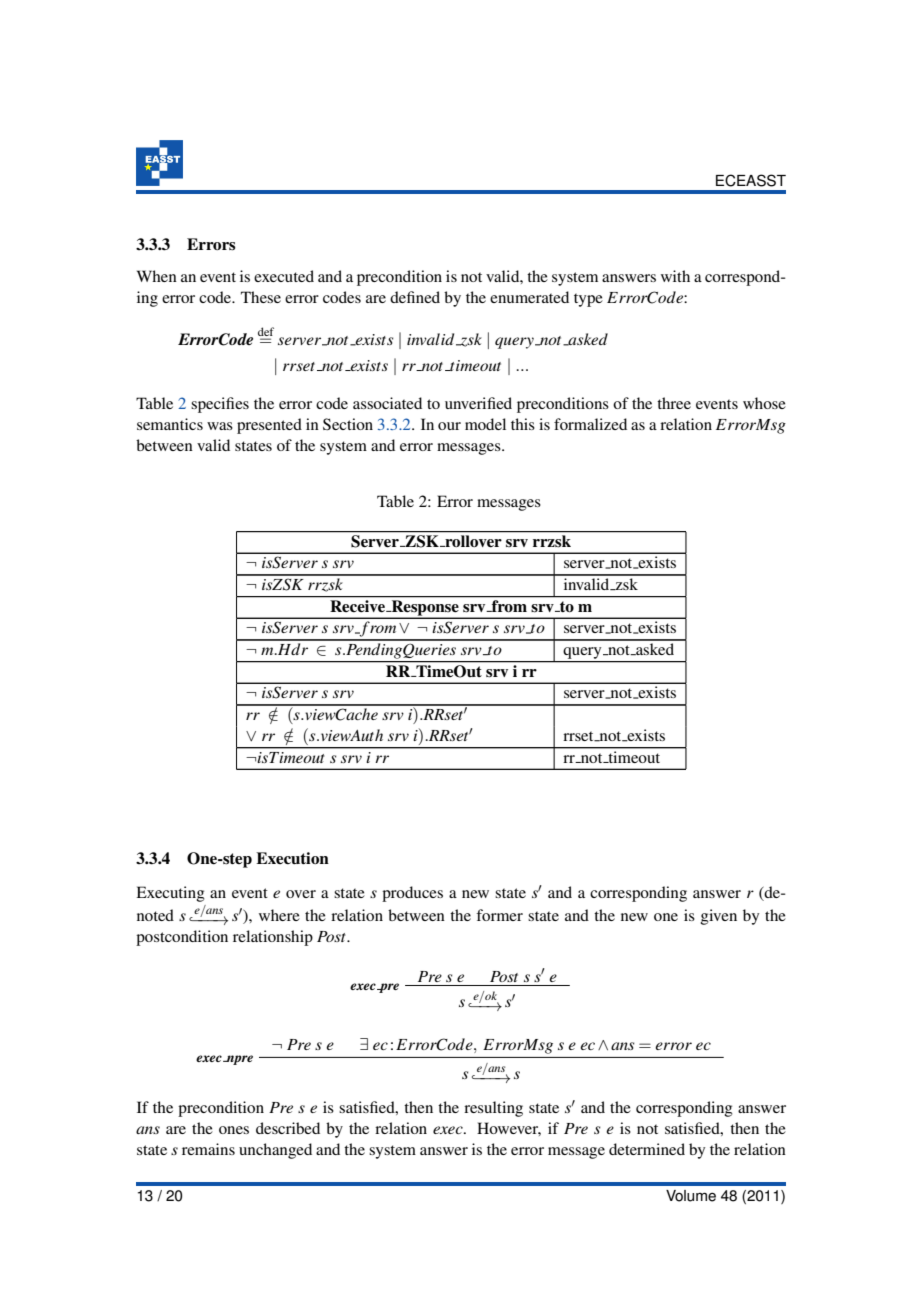 This document has width=924, height=1308. Describe the element at coordinates (415, 297) in the document. I see `defined` at that location.
